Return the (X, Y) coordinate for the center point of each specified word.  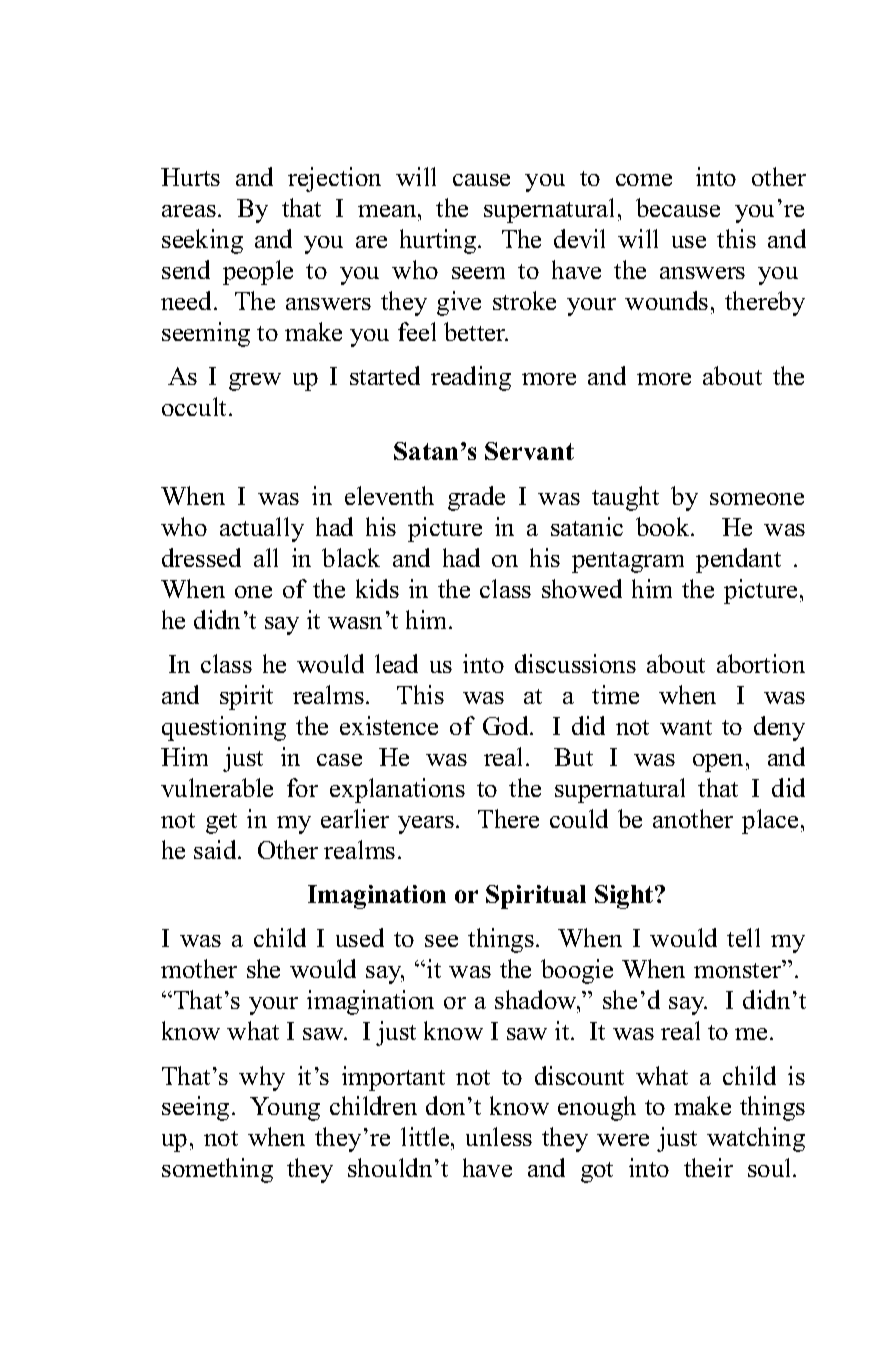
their (708, 1167)
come (644, 180)
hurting (439, 241)
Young (285, 1109)
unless (499, 1136)
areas (189, 211)
